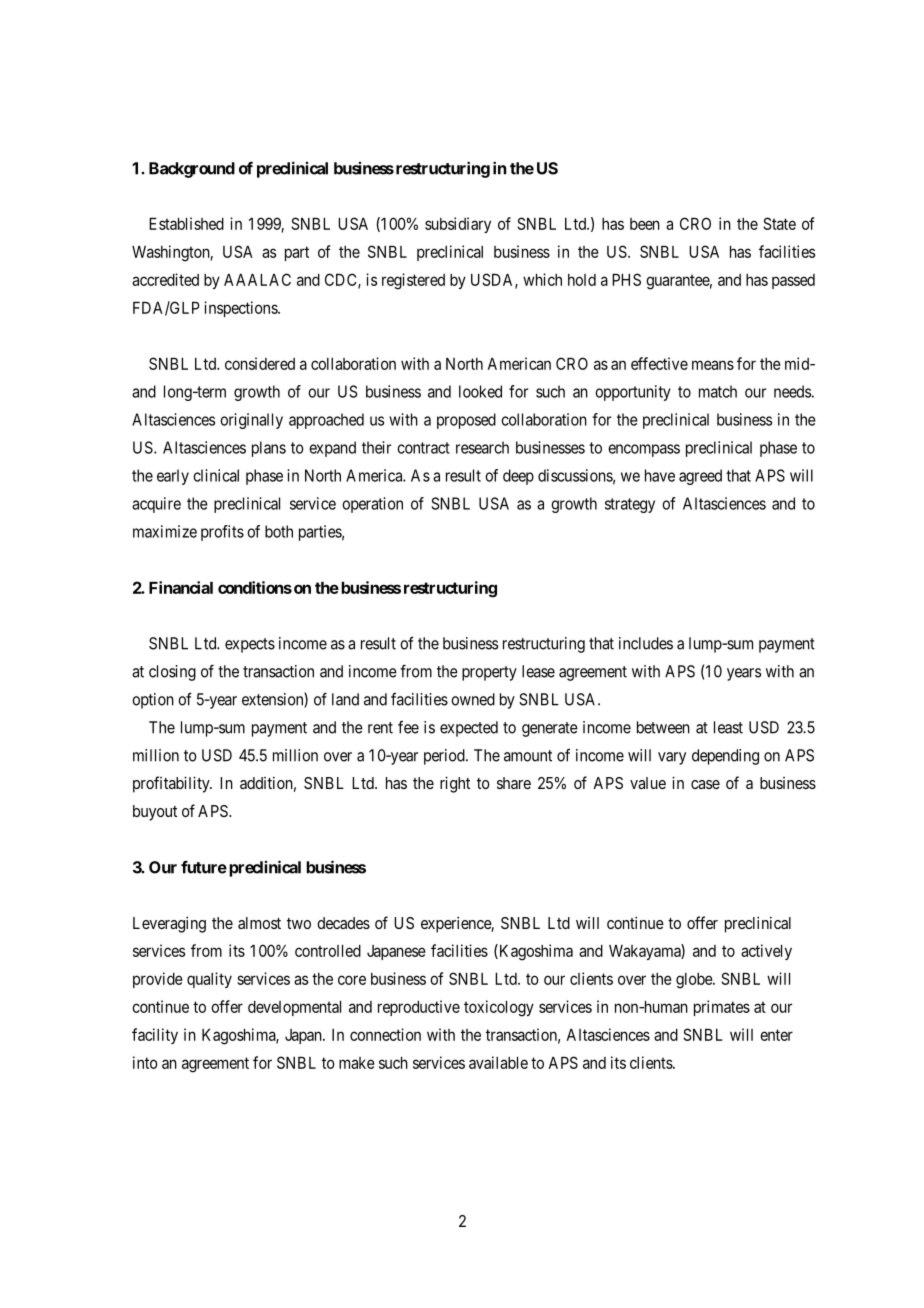 The image size is (924, 1308). I want to click on agreed, so click(700, 477).
